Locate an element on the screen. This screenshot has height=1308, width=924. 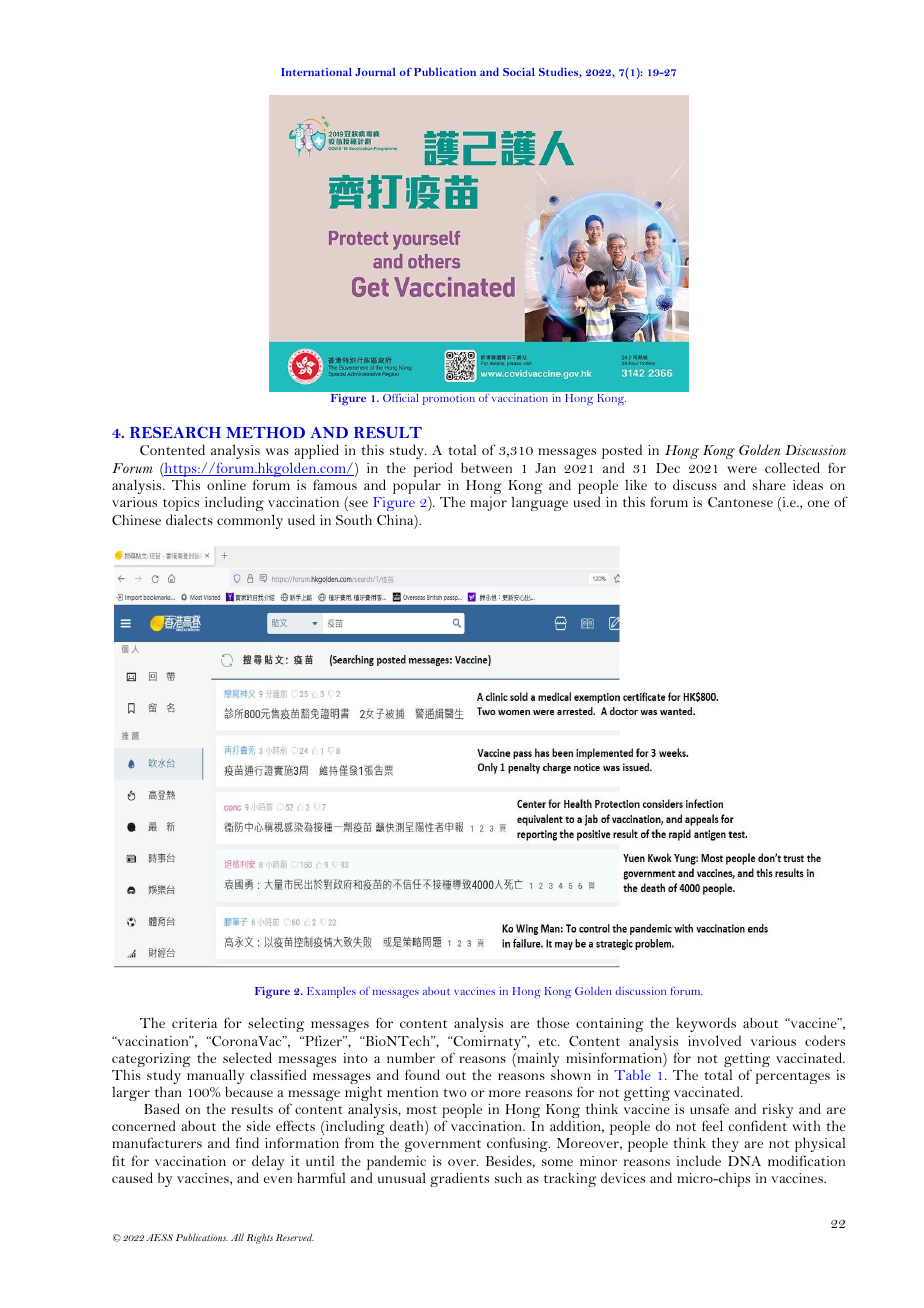
gradients is located at coordinates (459, 1179).
